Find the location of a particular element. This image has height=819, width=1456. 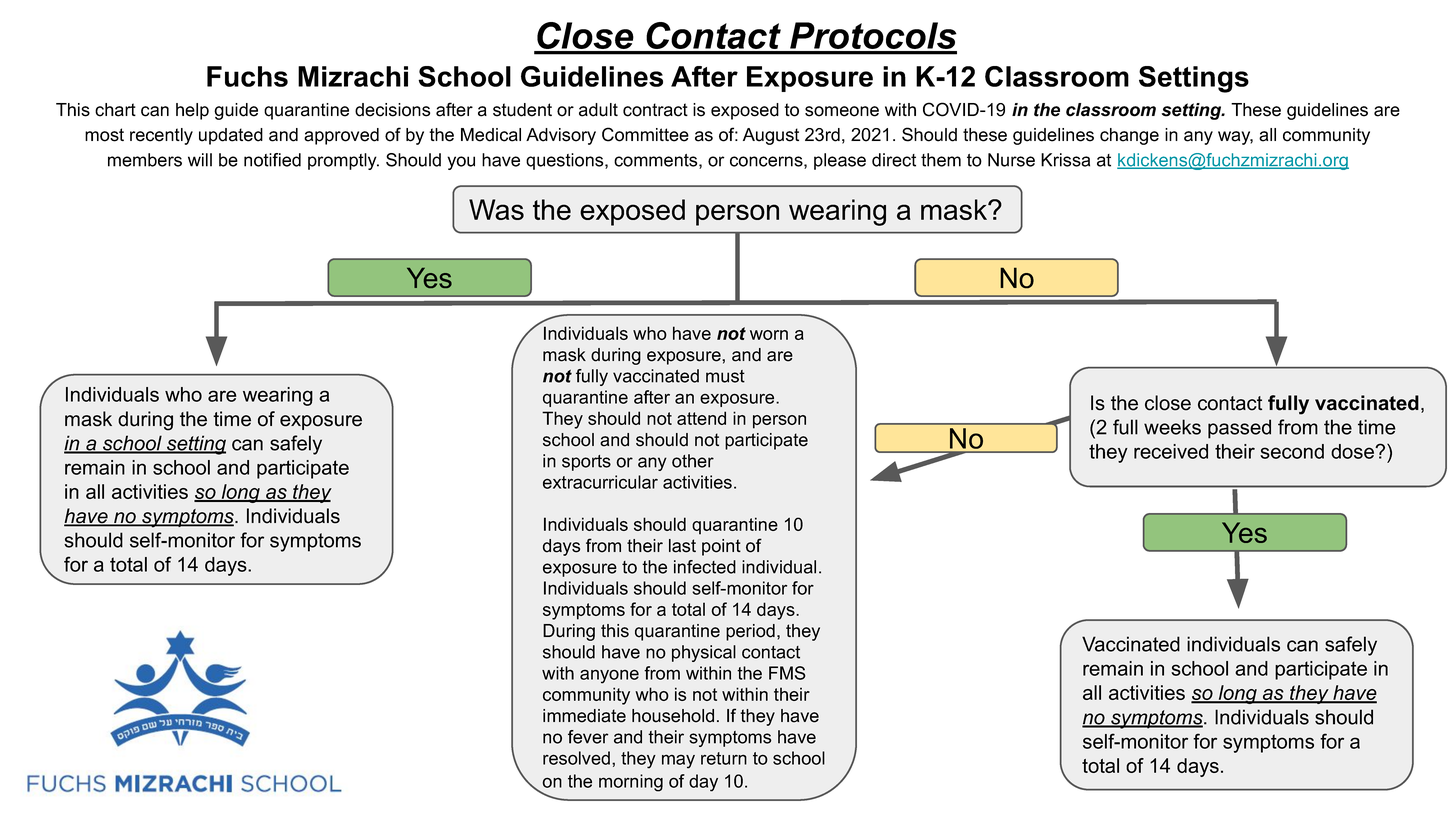

return is located at coordinates (724, 758).
